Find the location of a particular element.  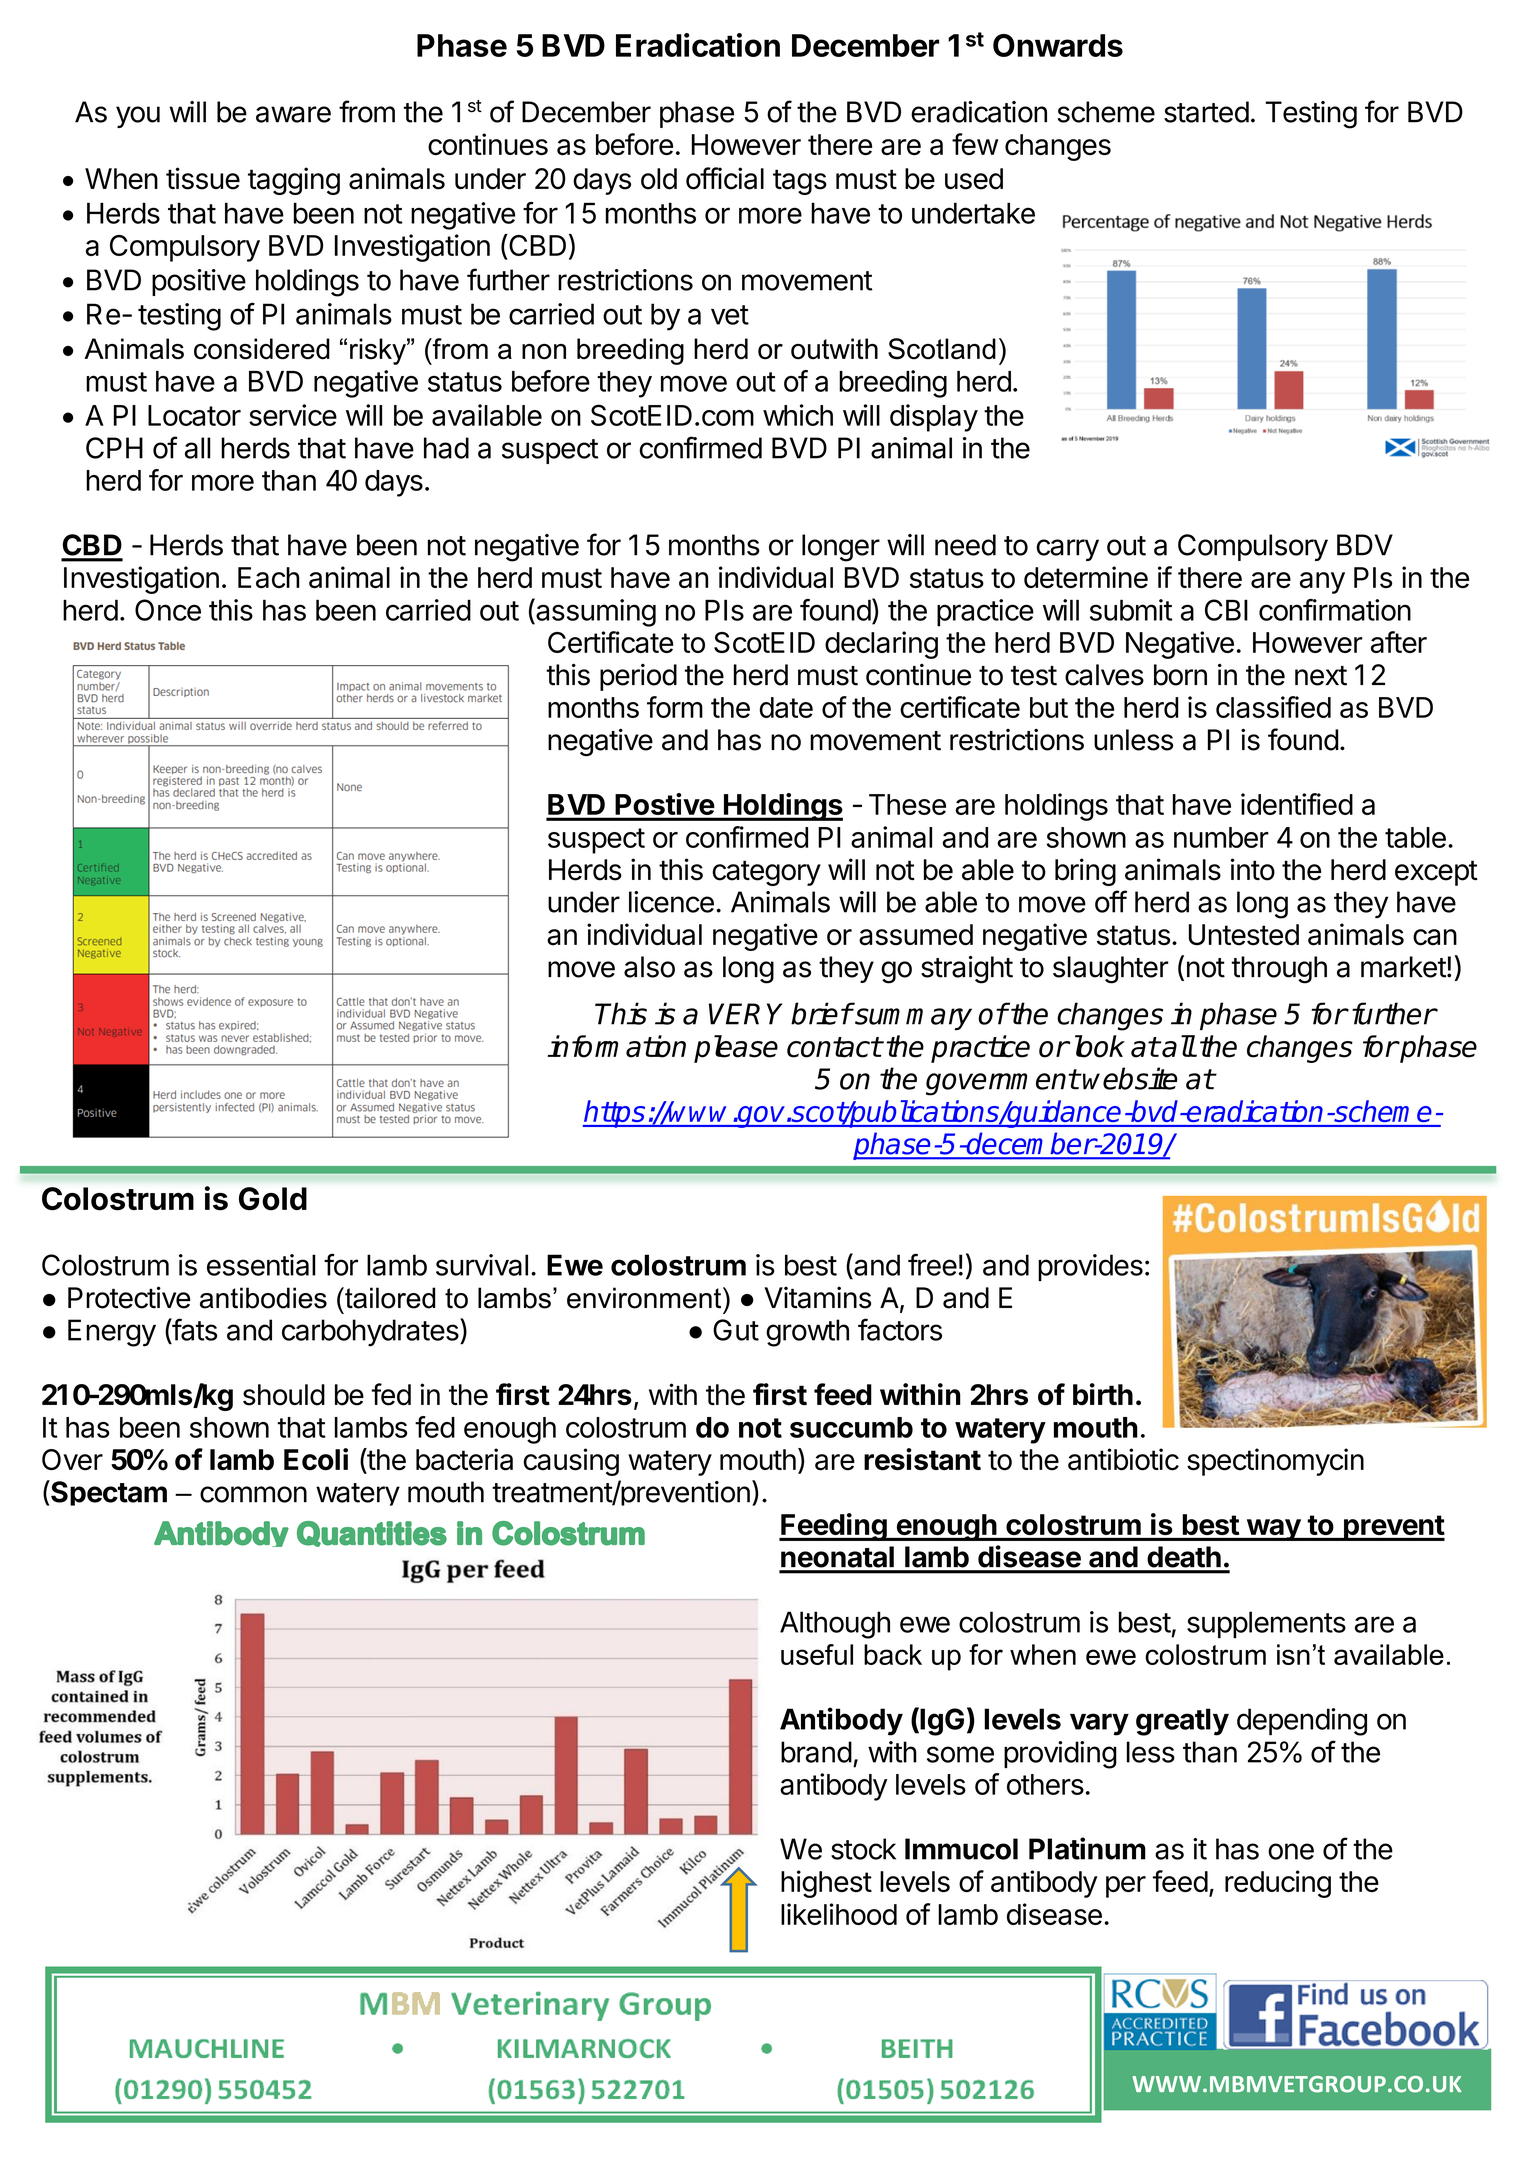

aware is located at coordinates (293, 114).
